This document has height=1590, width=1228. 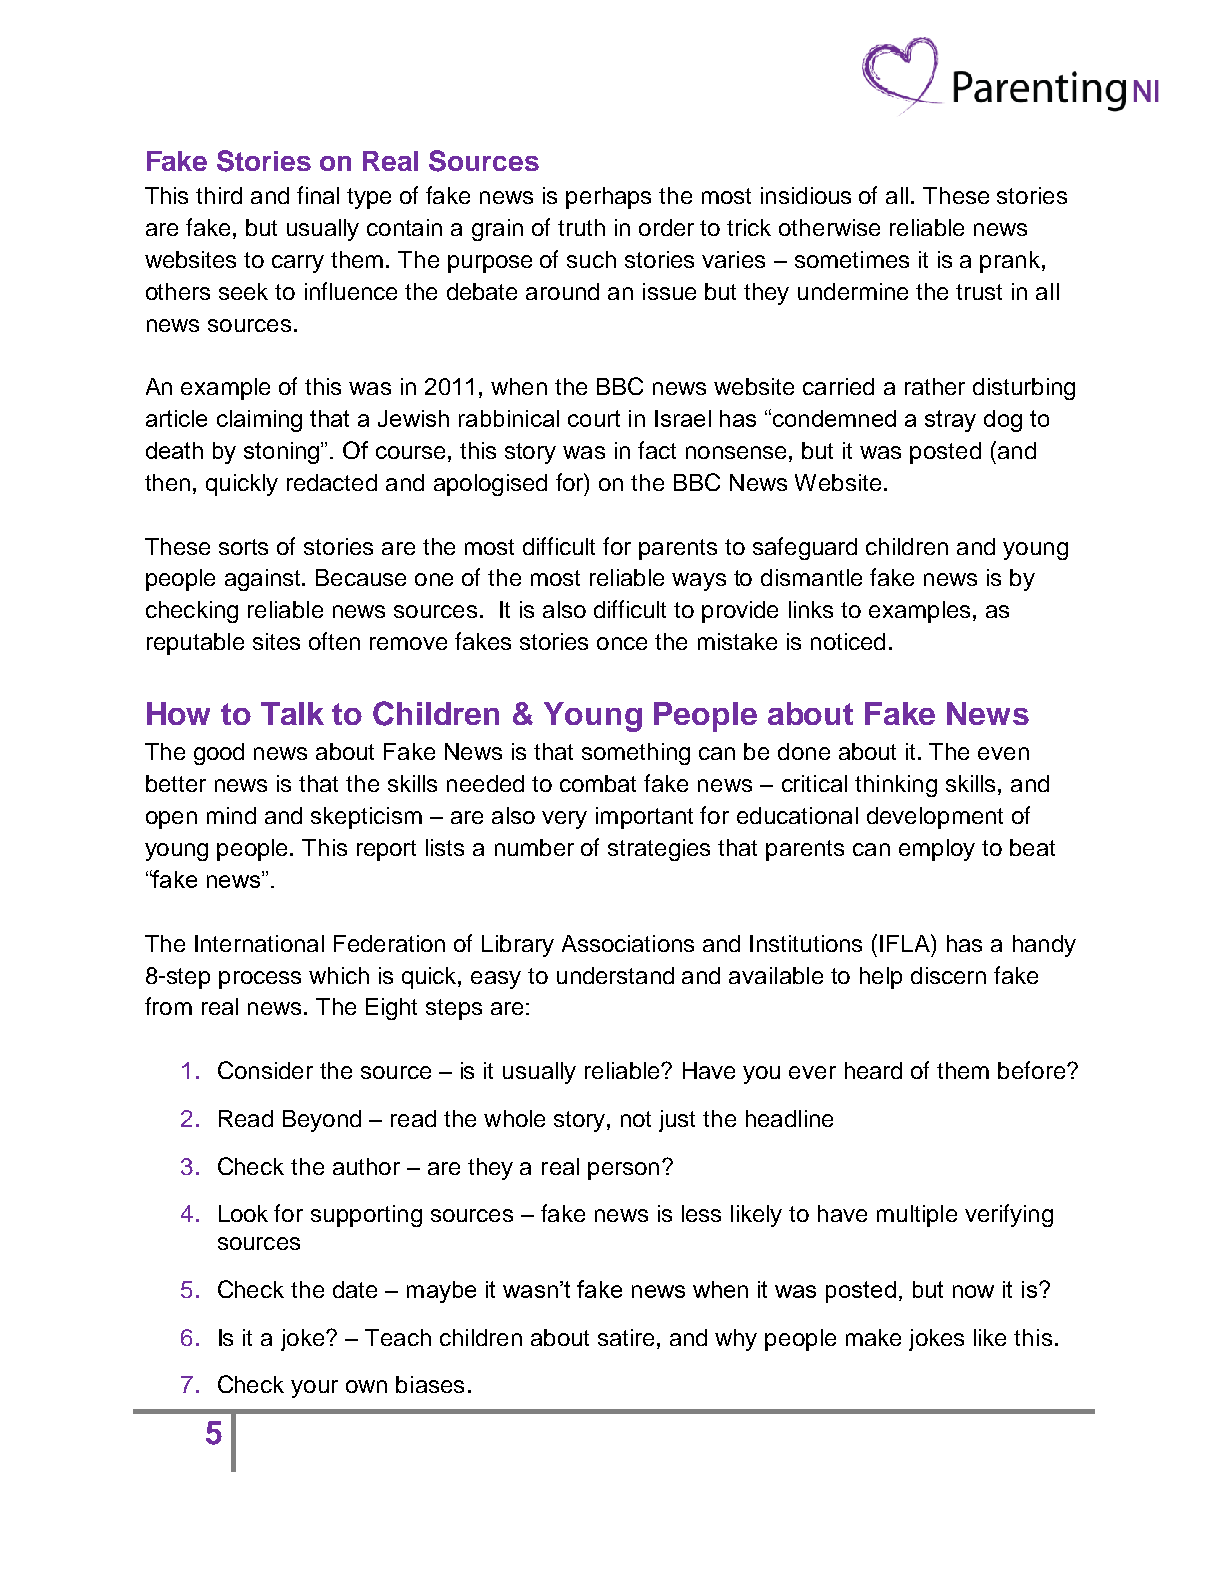 What do you see at coordinates (848, 641) in the document?
I see `noticed` at bounding box center [848, 641].
